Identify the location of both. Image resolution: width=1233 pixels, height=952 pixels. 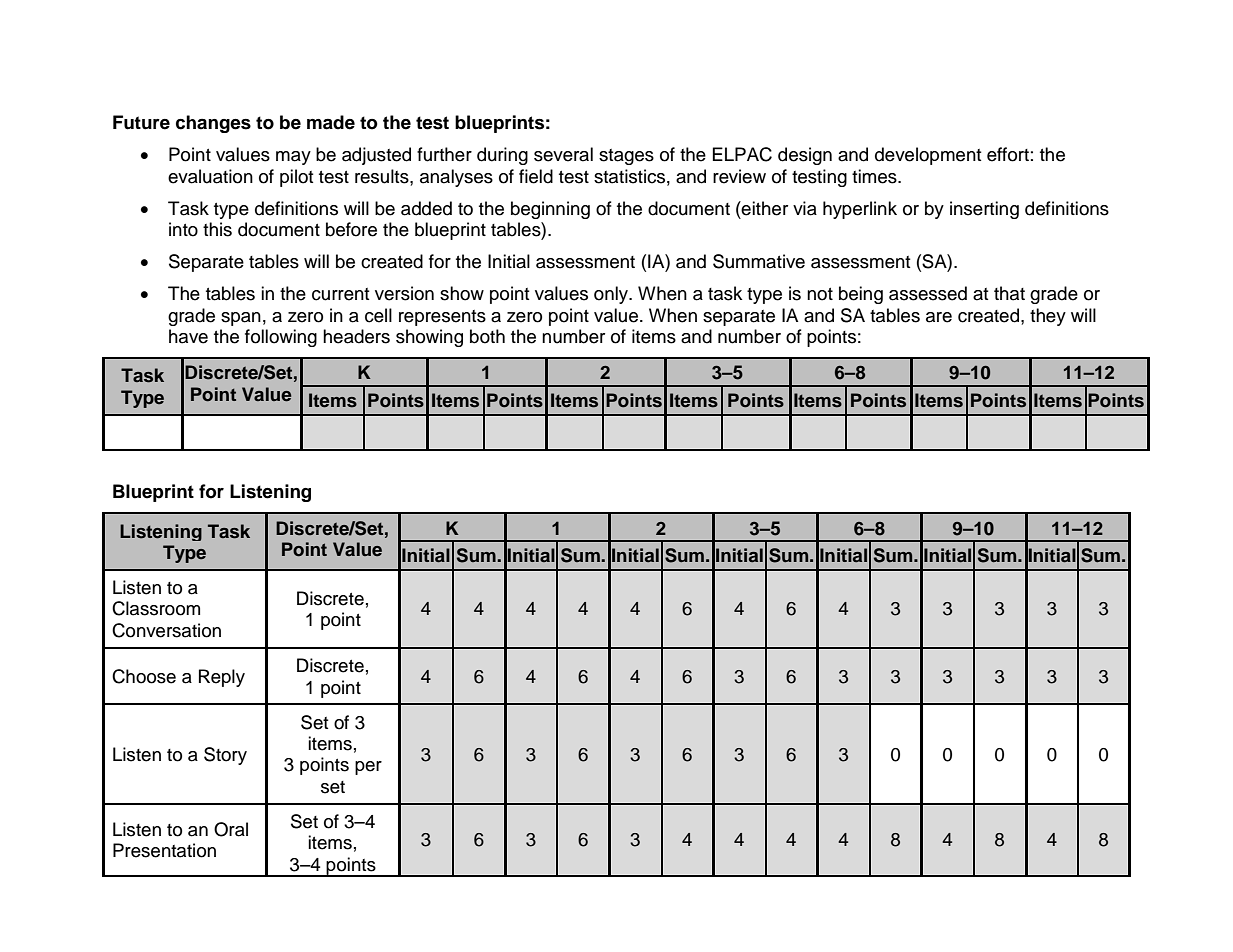
(487, 336).
